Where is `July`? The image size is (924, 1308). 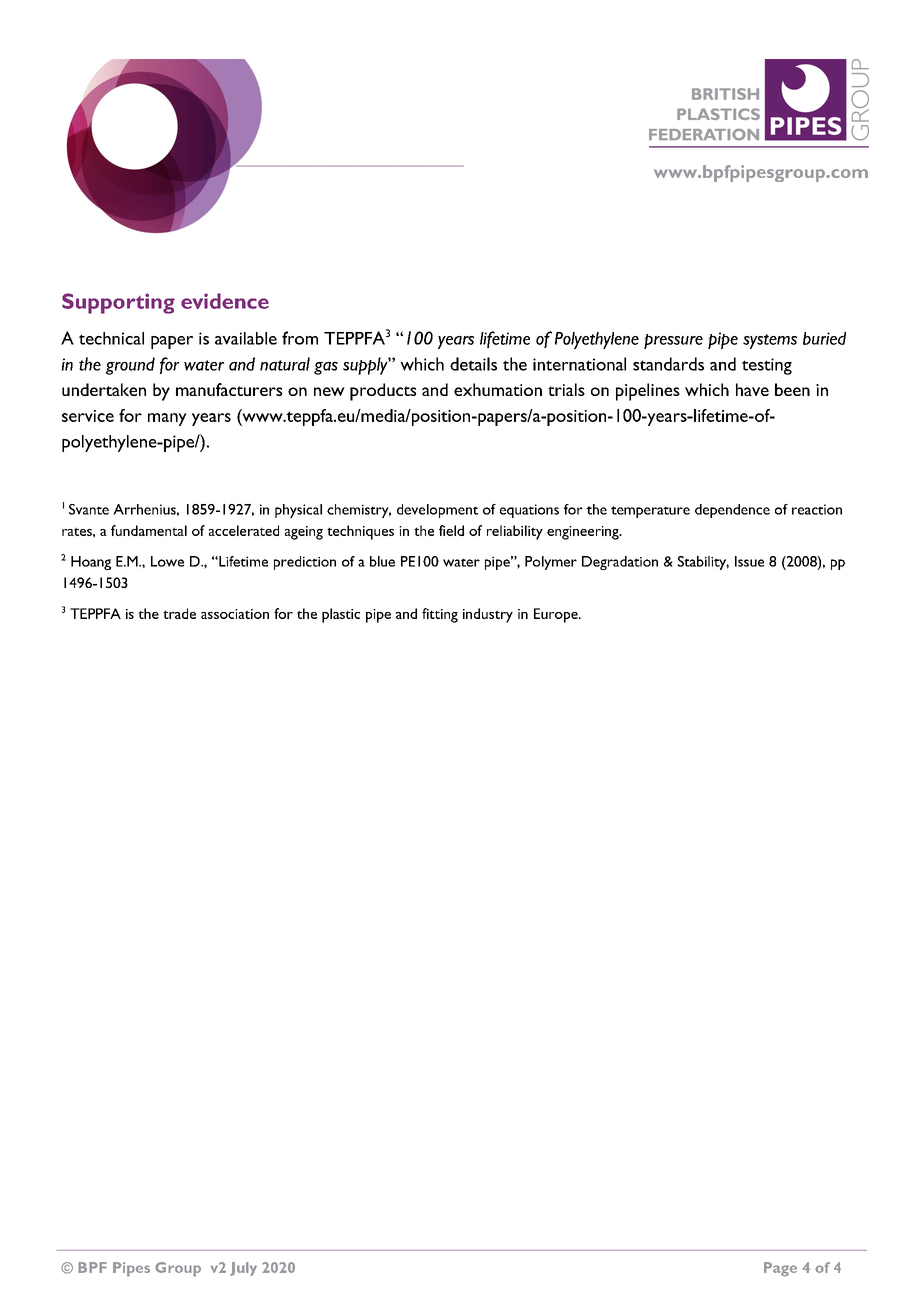 July is located at coordinates (243, 1269).
